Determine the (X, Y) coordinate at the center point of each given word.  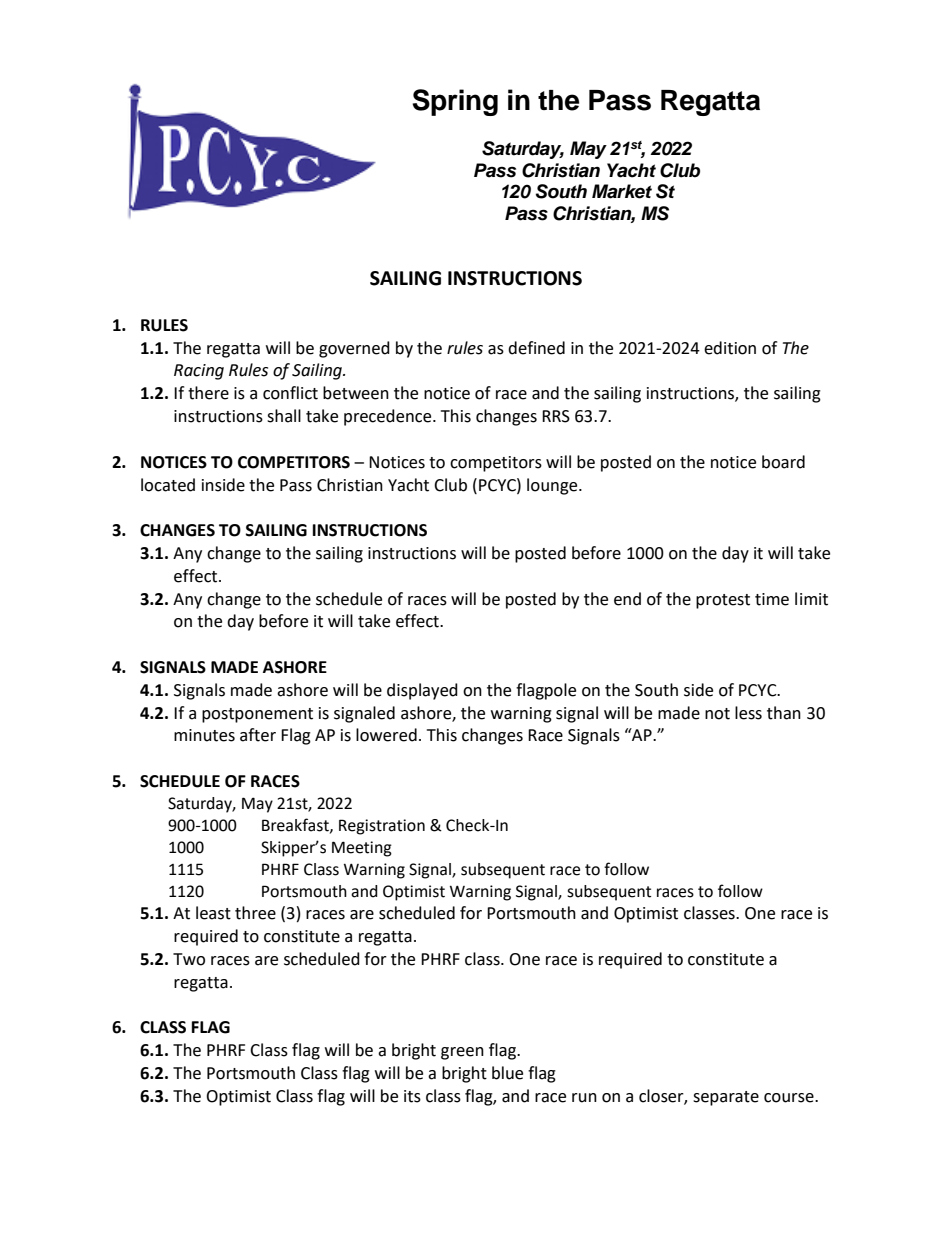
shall (284, 416)
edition (730, 348)
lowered (386, 735)
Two (189, 959)
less (748, 713)
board (783, 462)
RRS (556, 416)
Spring (455, 102)
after (258, 735)
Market (622, 191)
